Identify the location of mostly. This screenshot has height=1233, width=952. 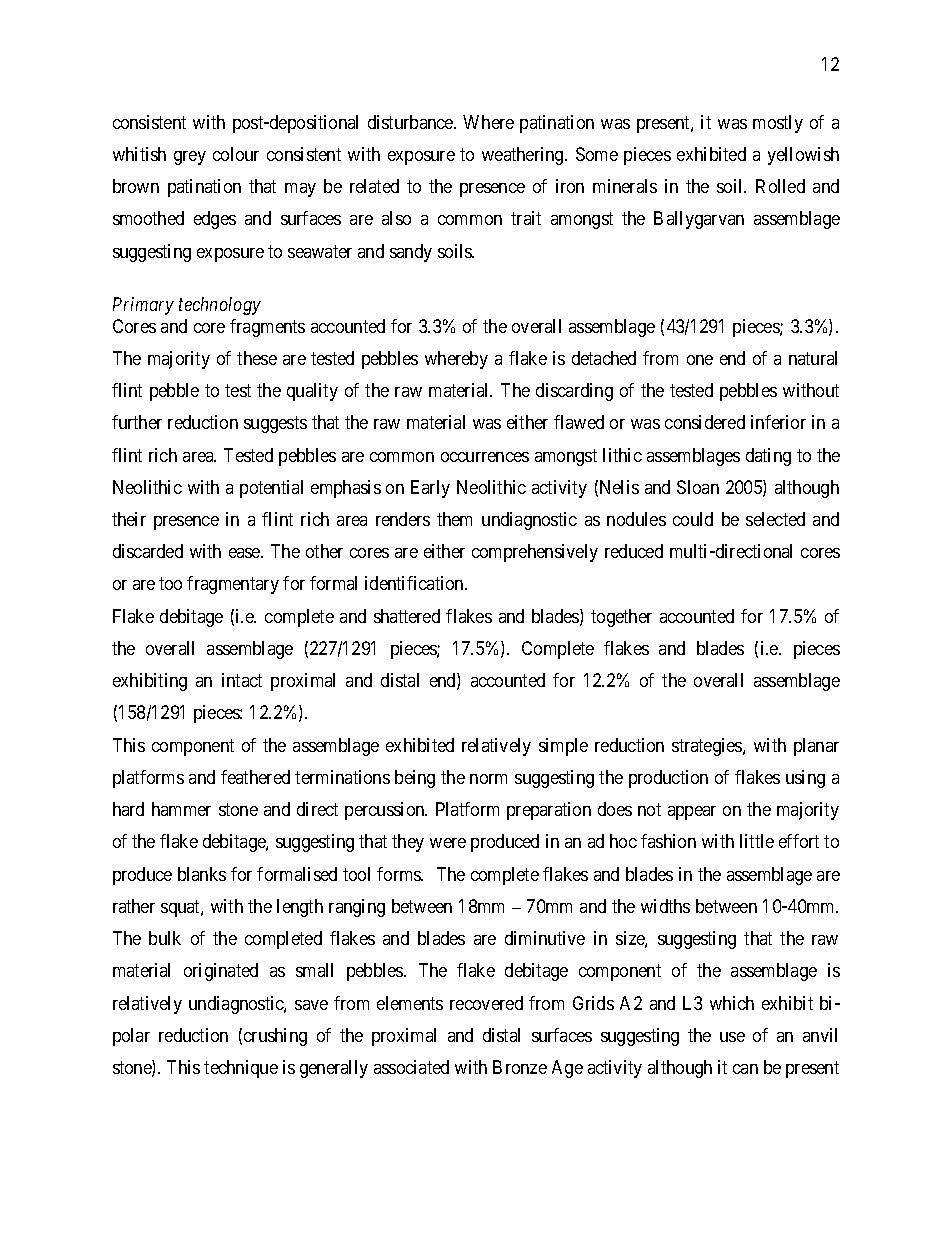
(778, 124).
